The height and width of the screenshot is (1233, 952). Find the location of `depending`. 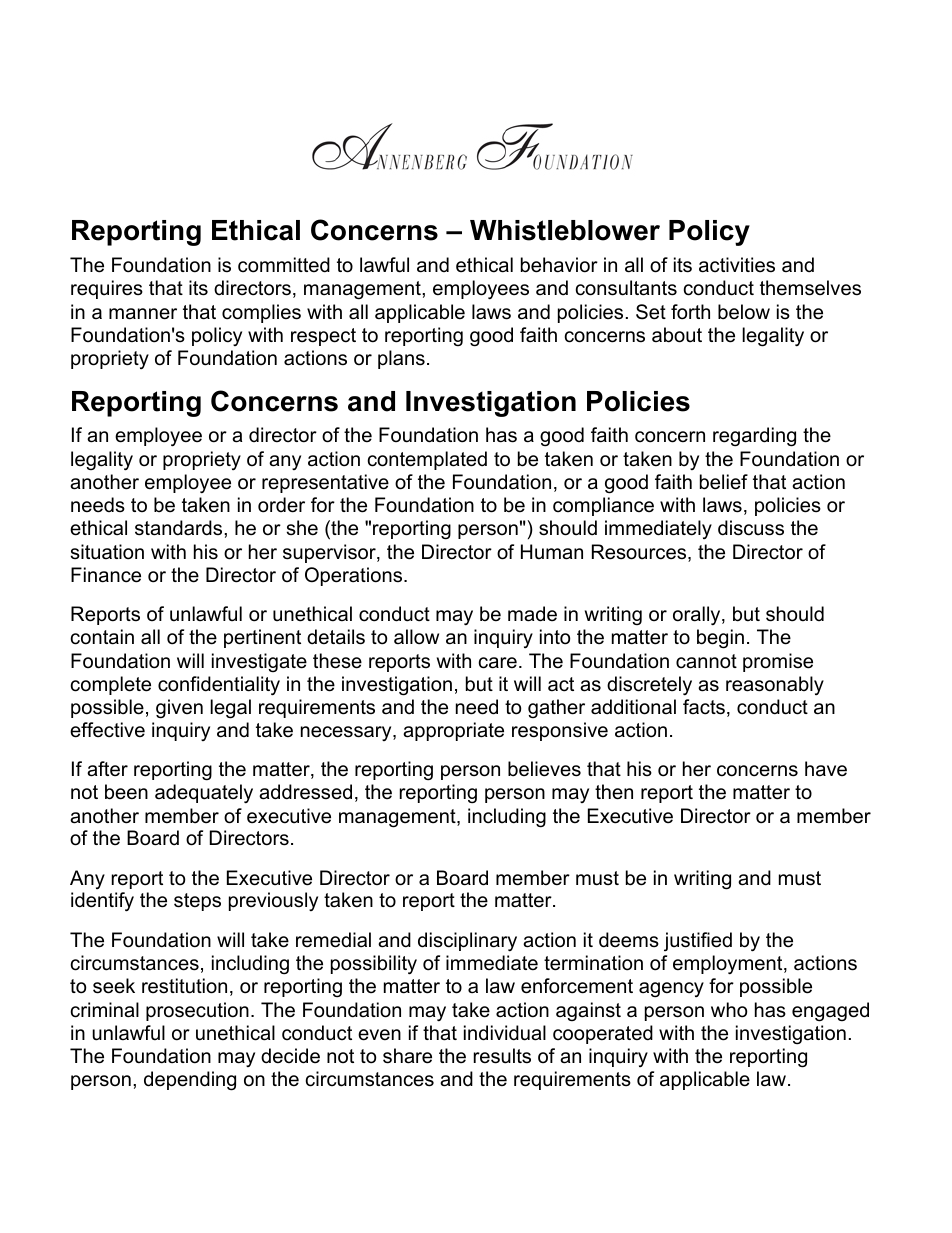

depending is located at coordinates (190, 1081).
